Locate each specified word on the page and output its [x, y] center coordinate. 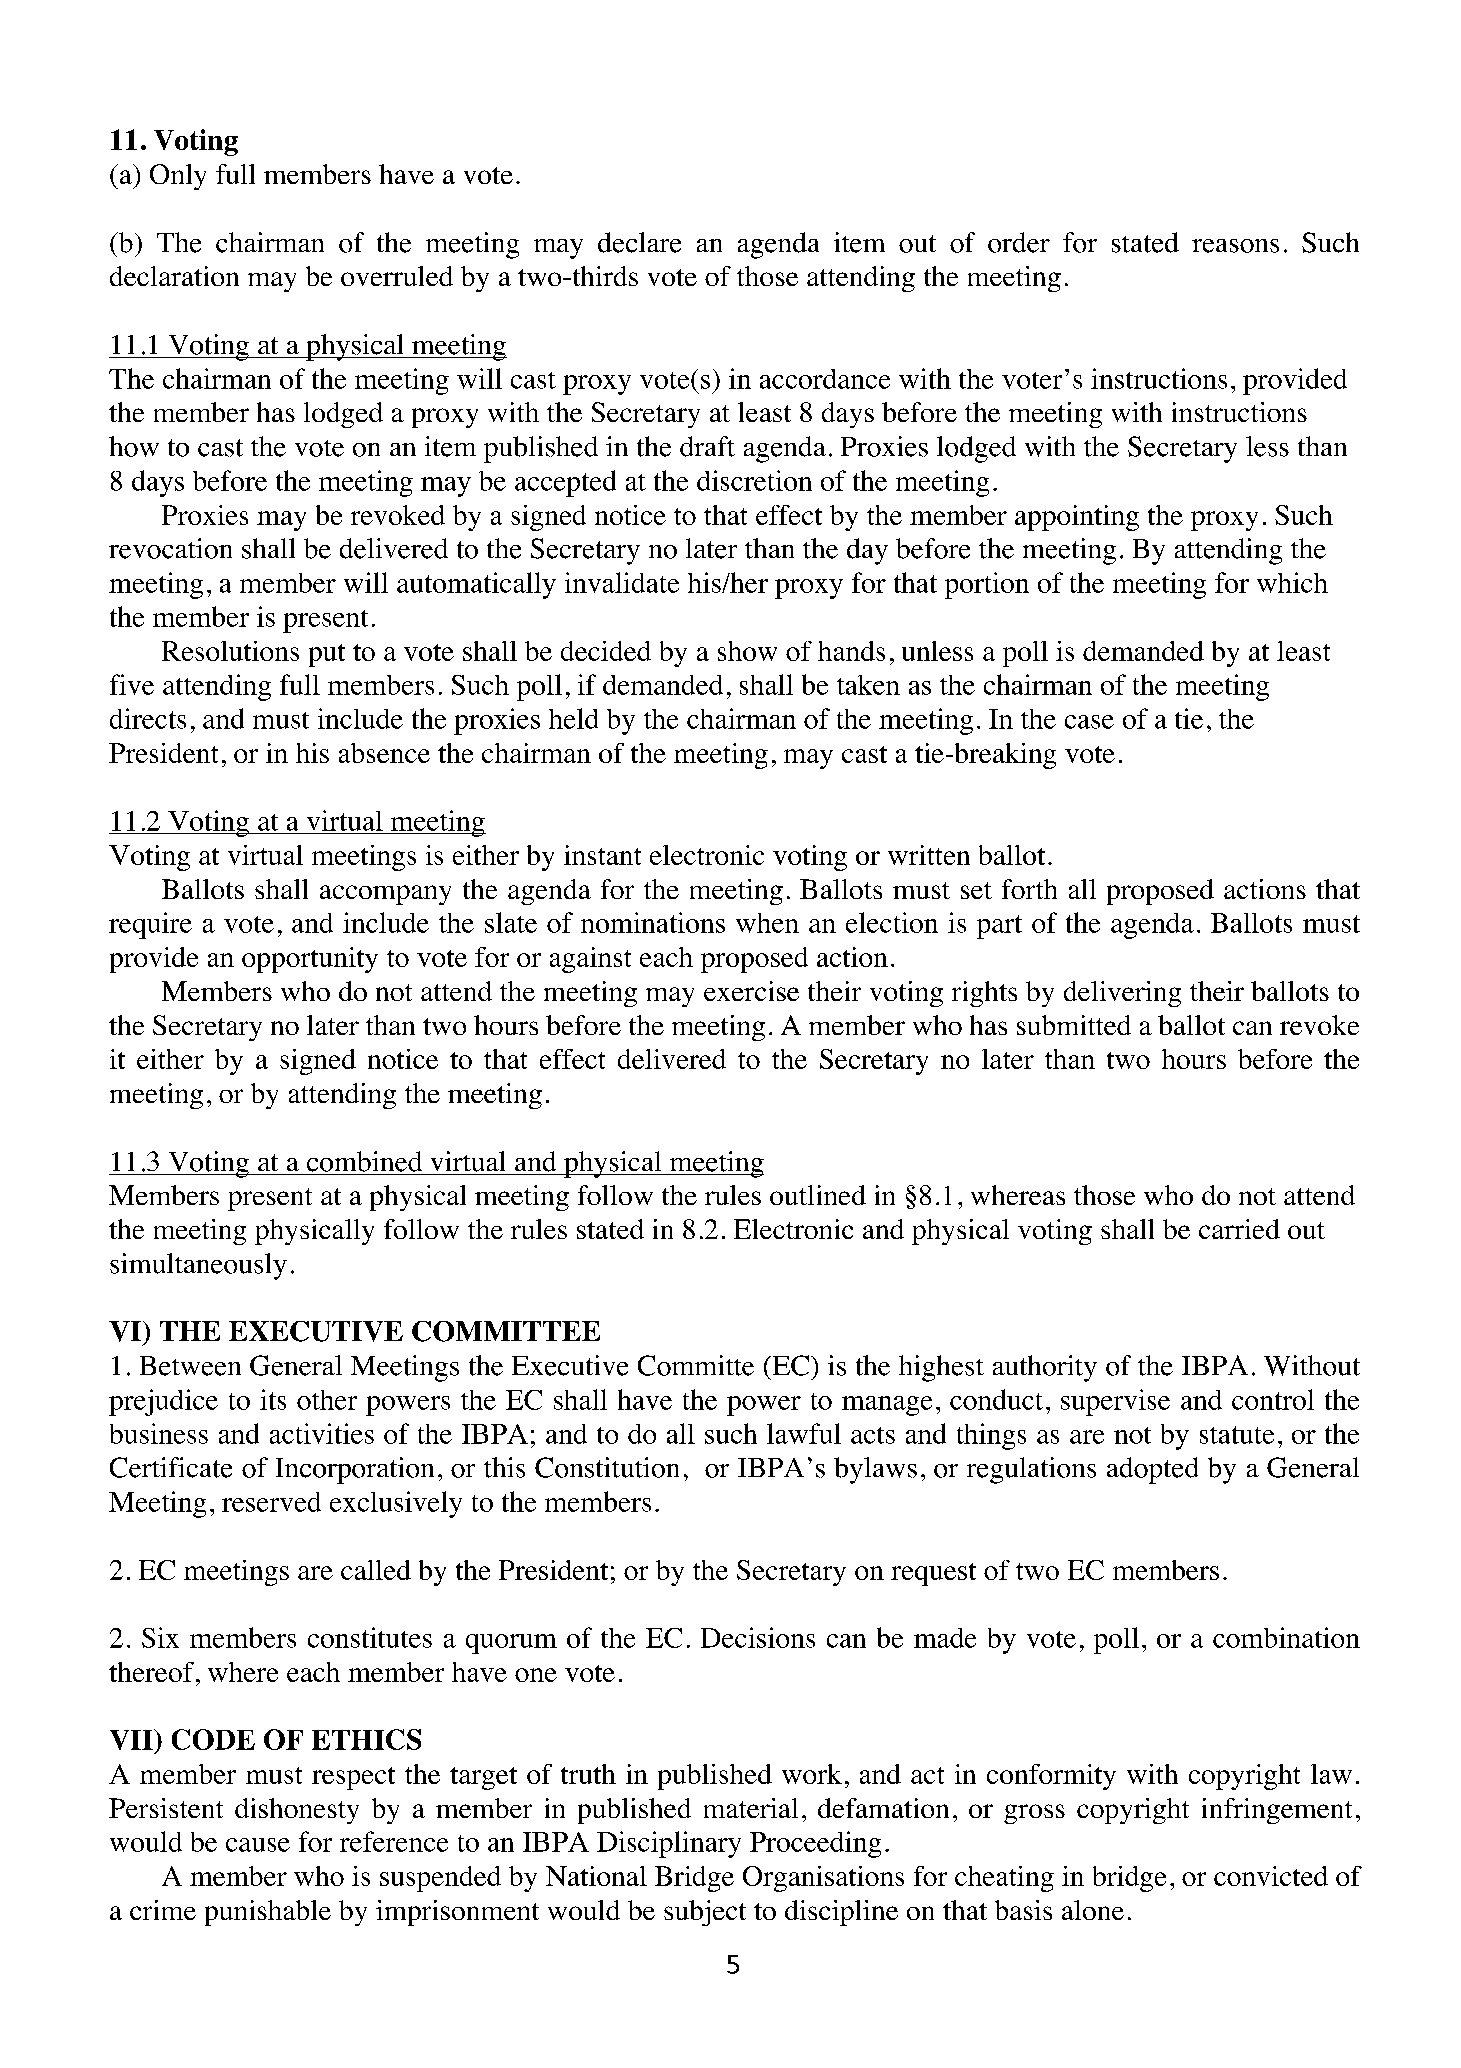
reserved [271, 1502]
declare [639, 242]
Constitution [607, 1467]
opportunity [310, 960]
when [767, 923]
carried [1239, 1229]
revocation [170, 548]
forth [1029, 889]
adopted [1152, 1470]
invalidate [622, 582]
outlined [818, 1195]
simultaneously [198, 1266]
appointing [1077, 518]
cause [258, 1845]
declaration [174, 276]
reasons [1235, 246]
